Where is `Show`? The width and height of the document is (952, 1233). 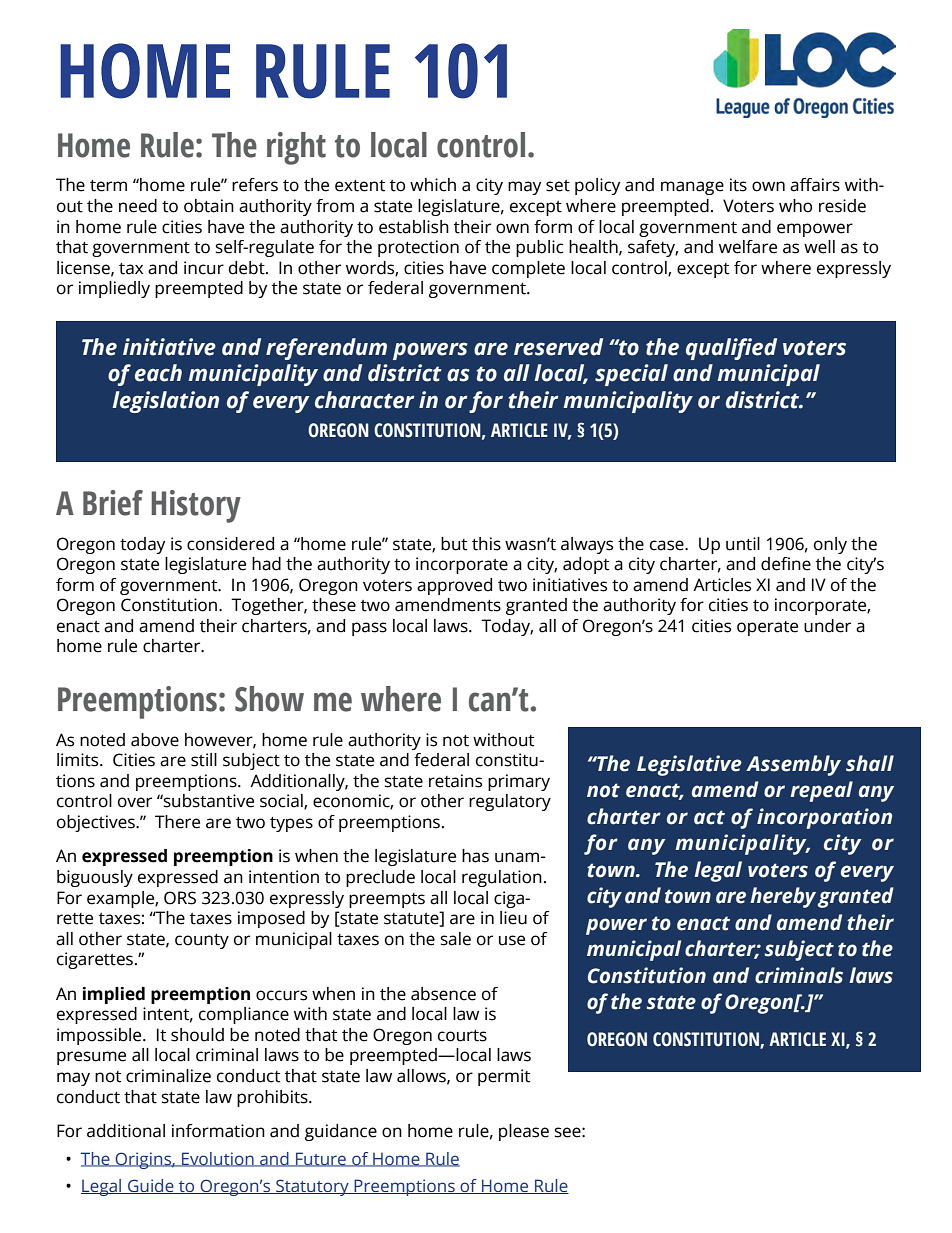
Show is located at coordinates (269, 699).
